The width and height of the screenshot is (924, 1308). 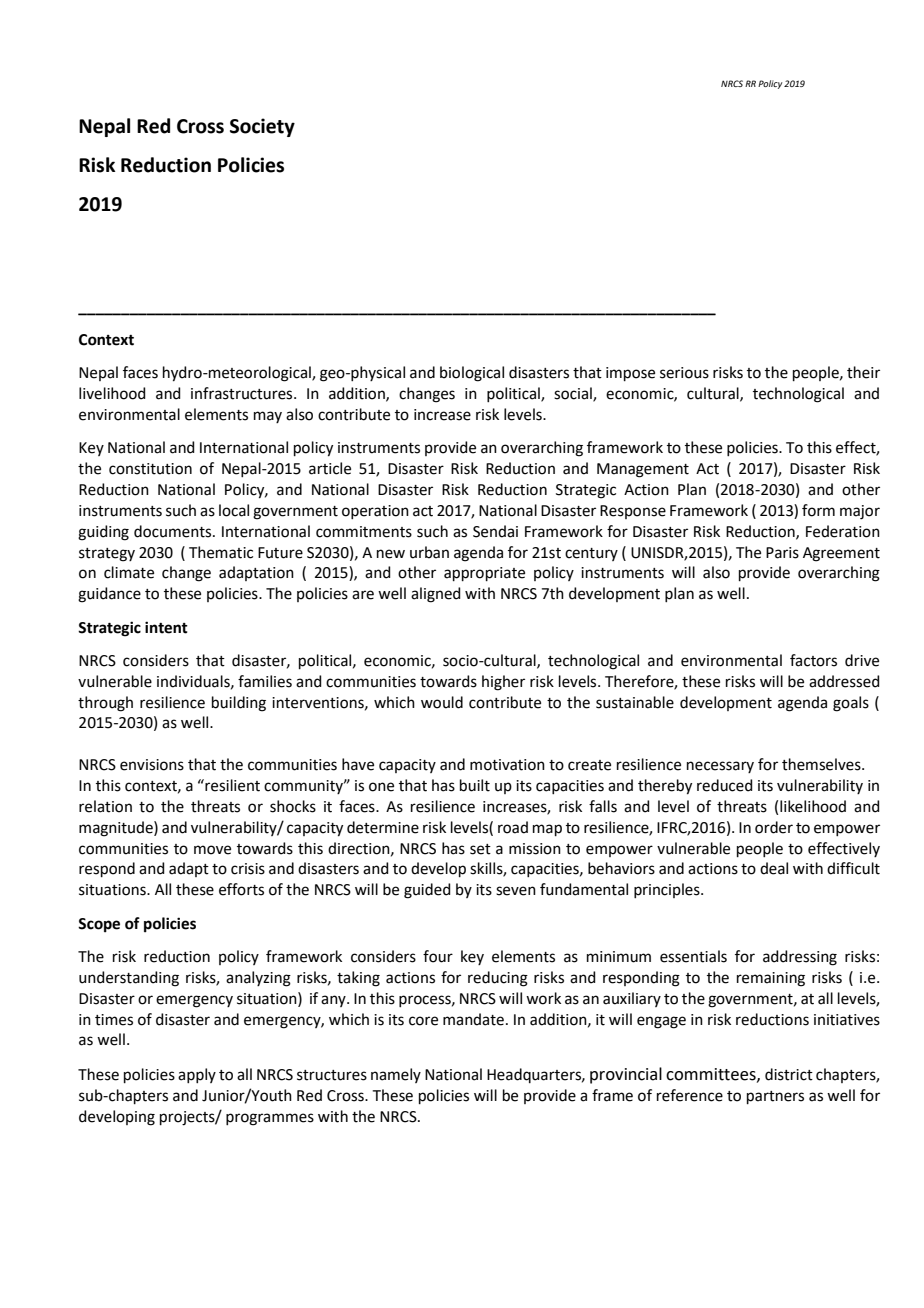 What do you see at coordinates (813, 660) in the screenshot?
I see `factors` at bounding box center [813, 660].
